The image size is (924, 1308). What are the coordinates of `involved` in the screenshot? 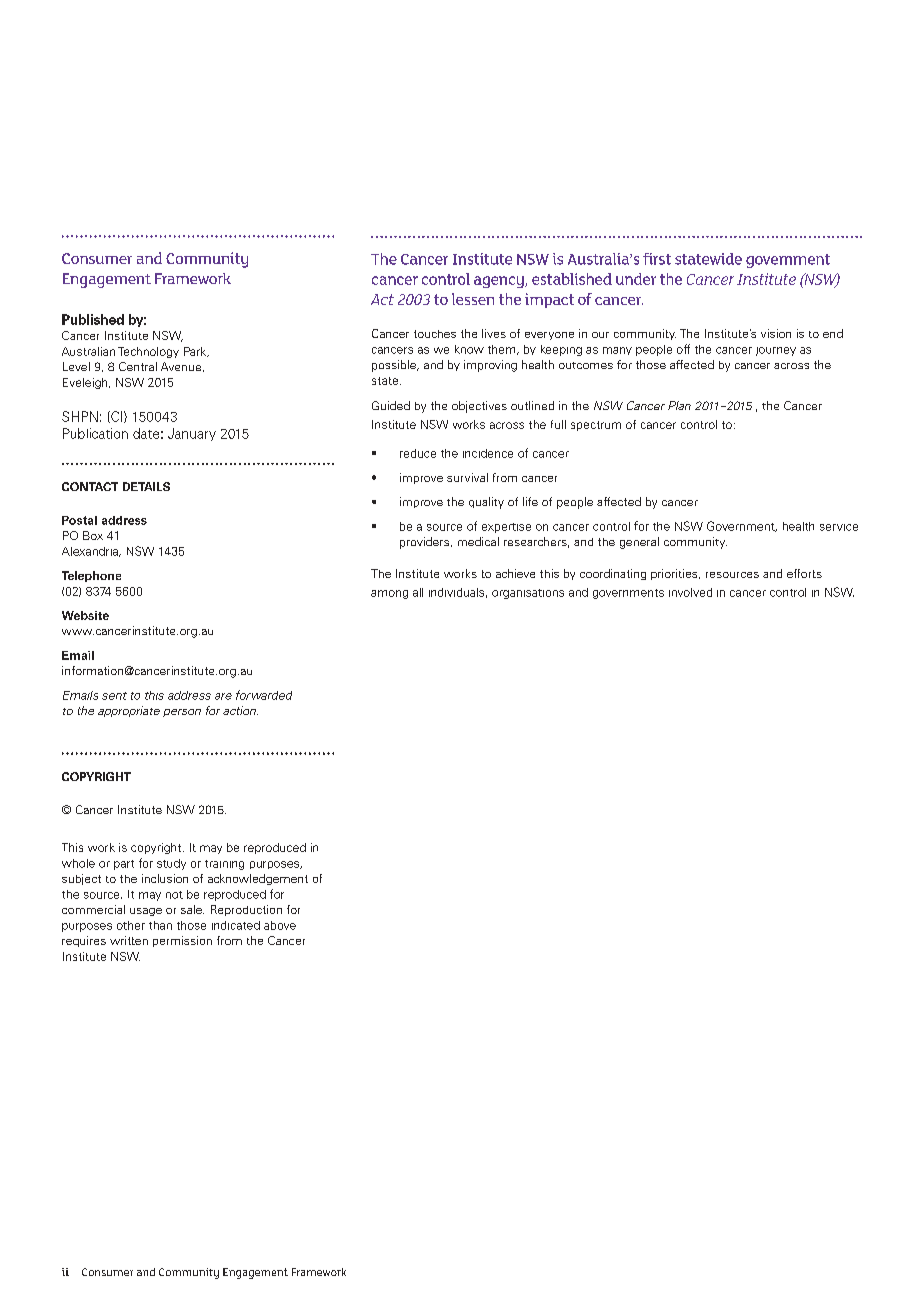 It's located at (690, 592).
